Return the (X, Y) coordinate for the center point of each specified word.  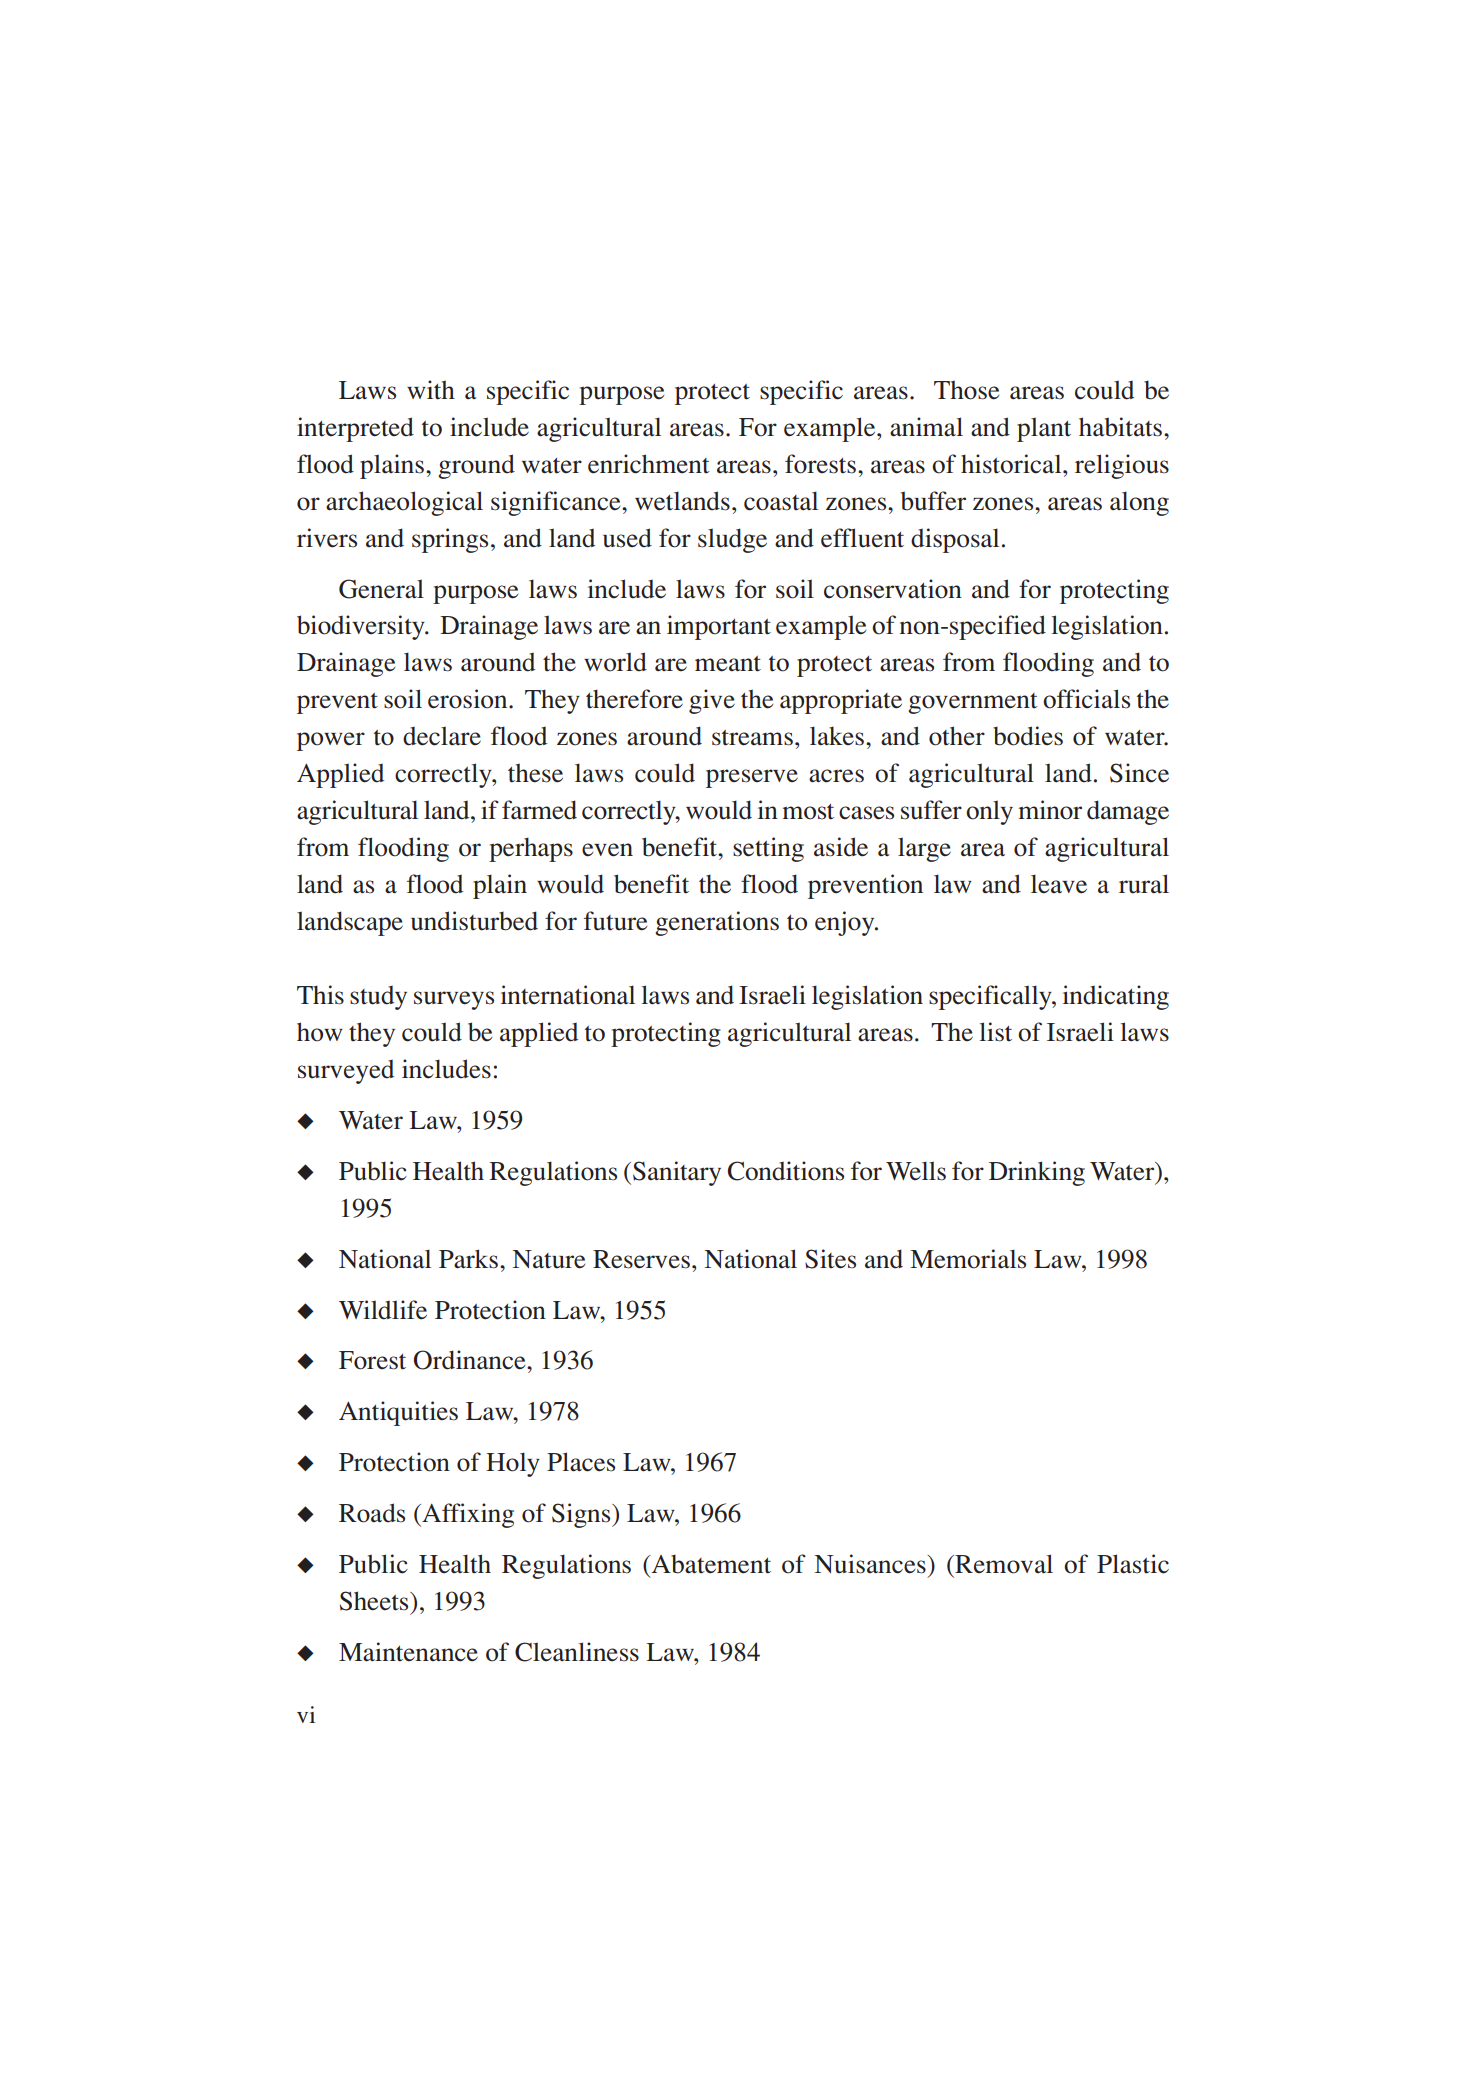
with (431, 390)
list (996, 1032)
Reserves (641, 1259)
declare (442, 736)
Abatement (710, 1564)
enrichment (649, 464)
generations (717, 923)
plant (1044, 429)
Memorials (968, 1259)
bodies (1028, 736)
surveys (454, 1000)
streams (752, 738)
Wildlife (383, 1310)
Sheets (375, 1601)
